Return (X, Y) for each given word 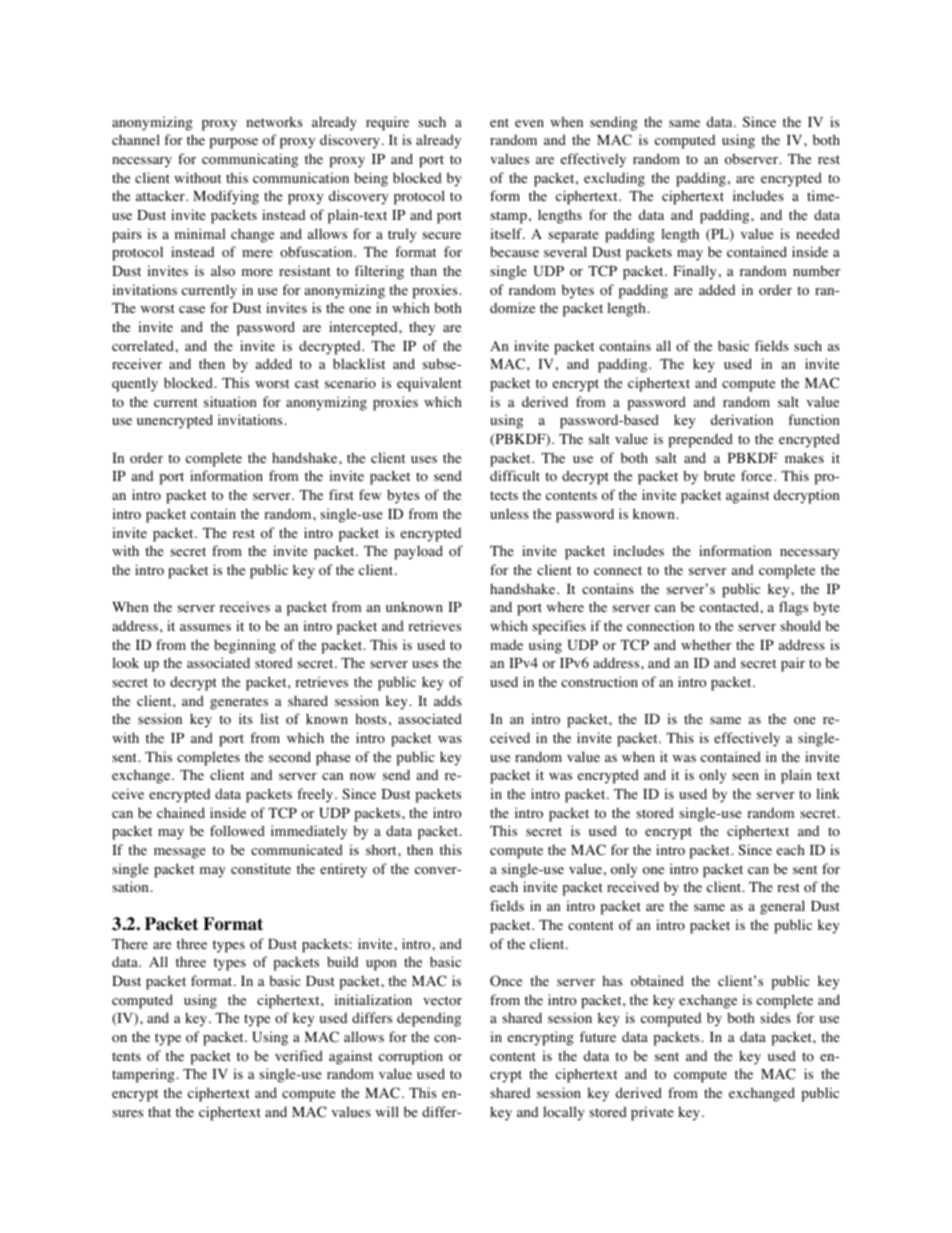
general (782, 907)
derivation (742, 420)
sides (775, 1017)
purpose (233, 143)
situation (230, 402)
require (387, 123)
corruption (411, 1057)
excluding (614, 179)
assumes (205, 627)
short (382, 849)
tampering (144, 1075)
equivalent (429, 384)
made (506, 645)
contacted (730, 607)
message (180, 853)
